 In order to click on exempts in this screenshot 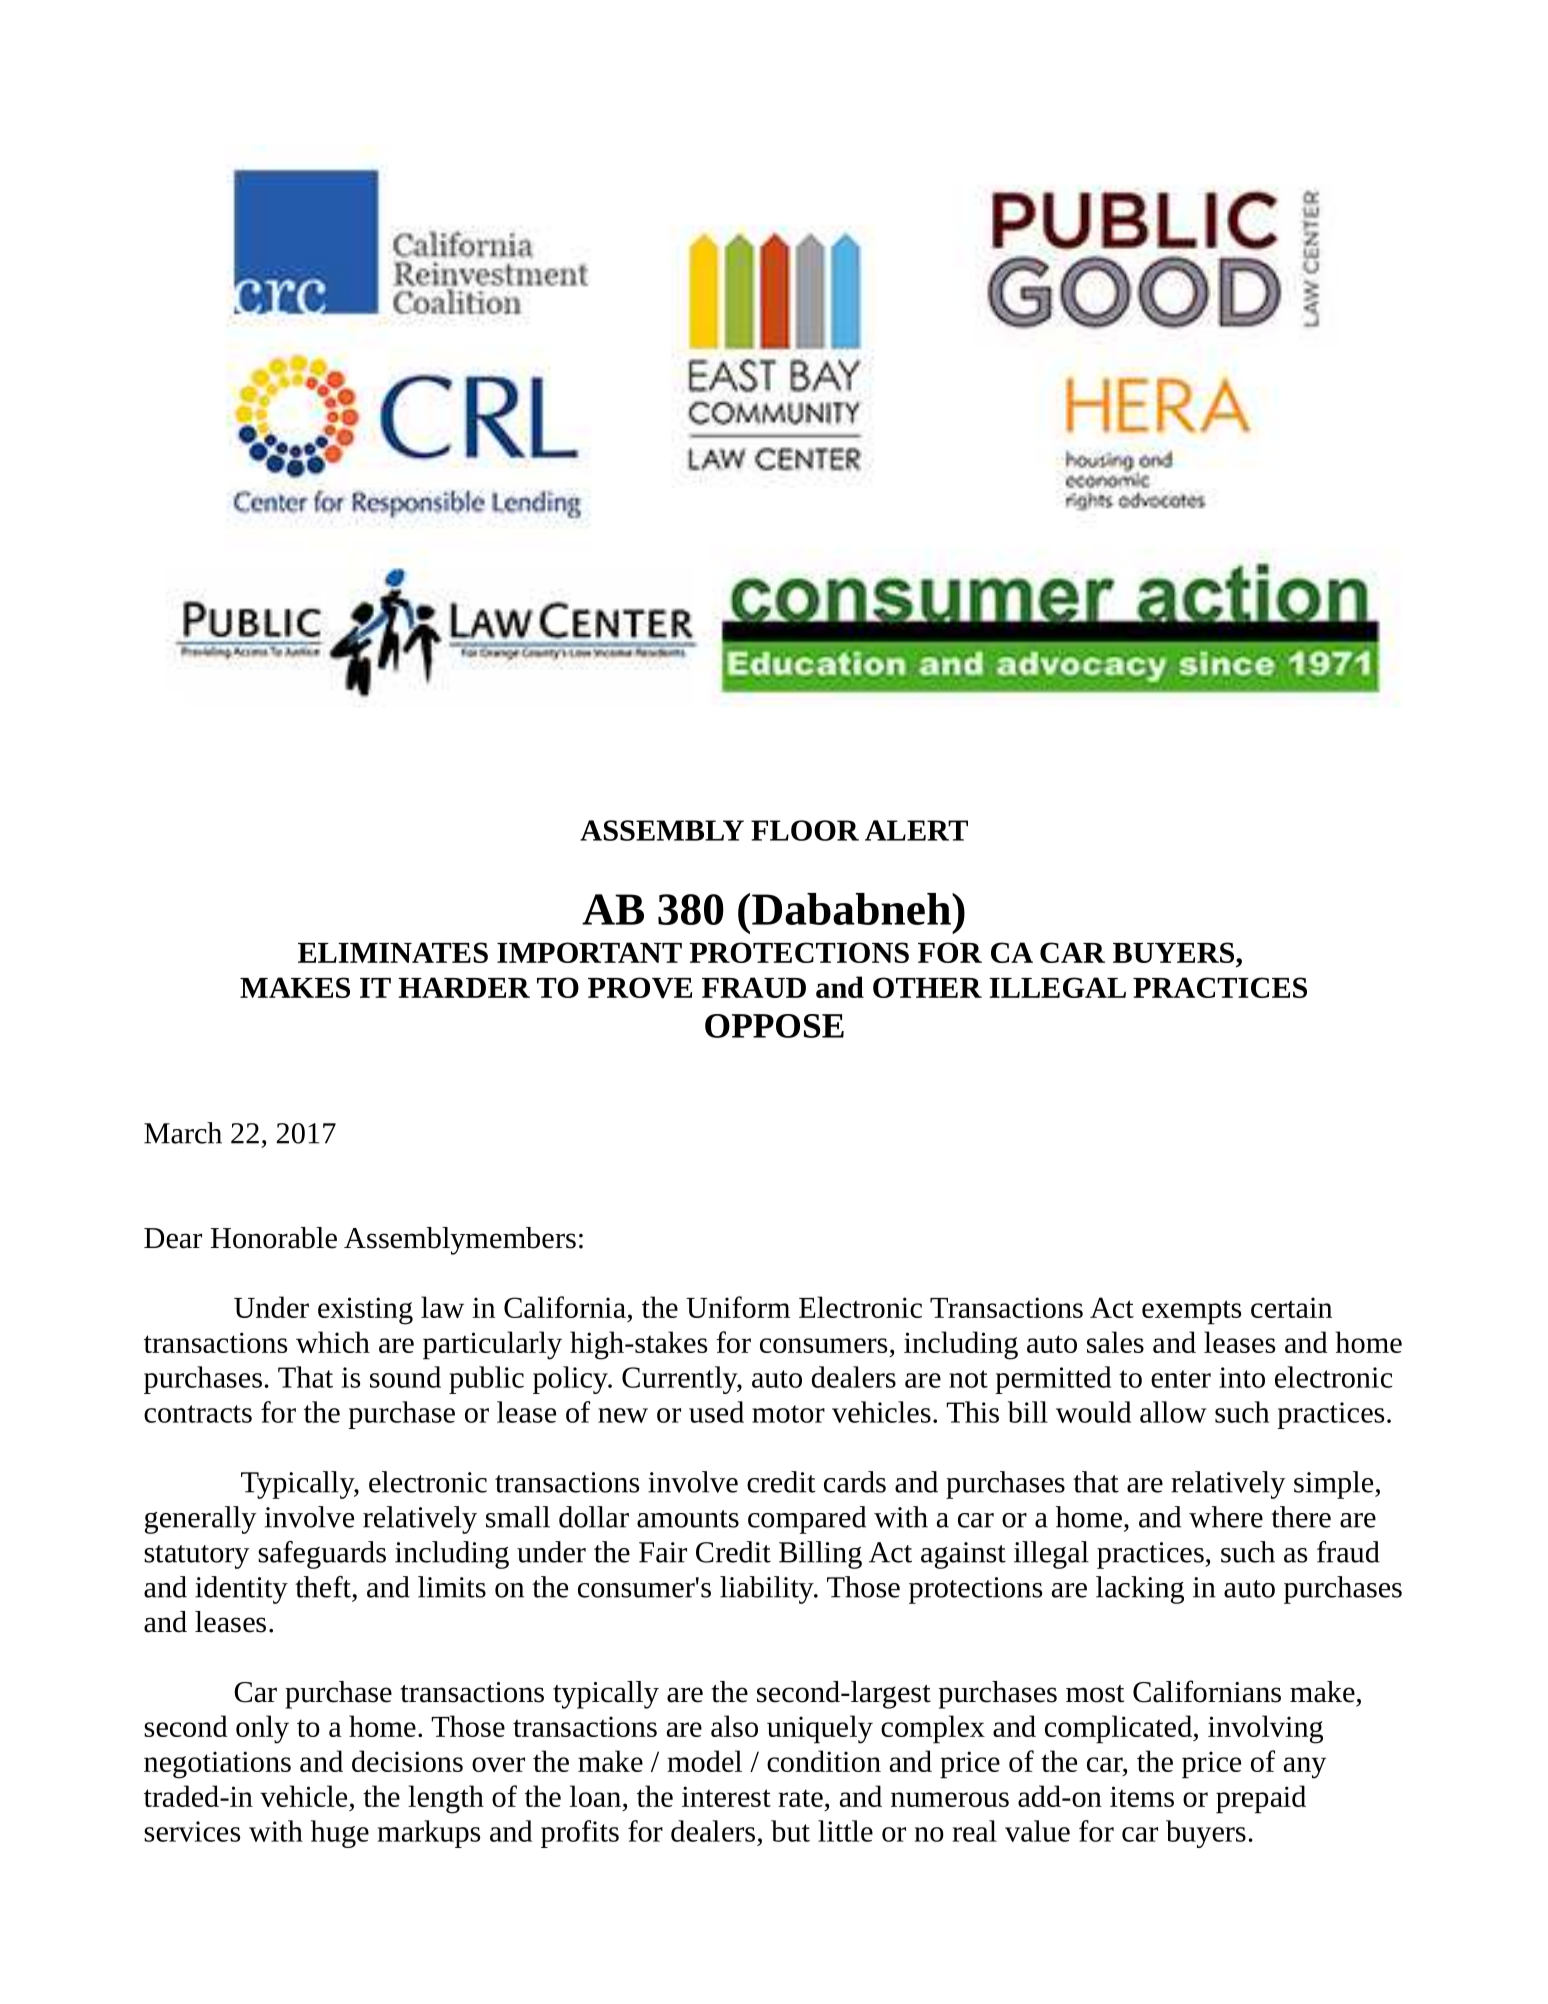, I will do `click(1191, 1312)`.
